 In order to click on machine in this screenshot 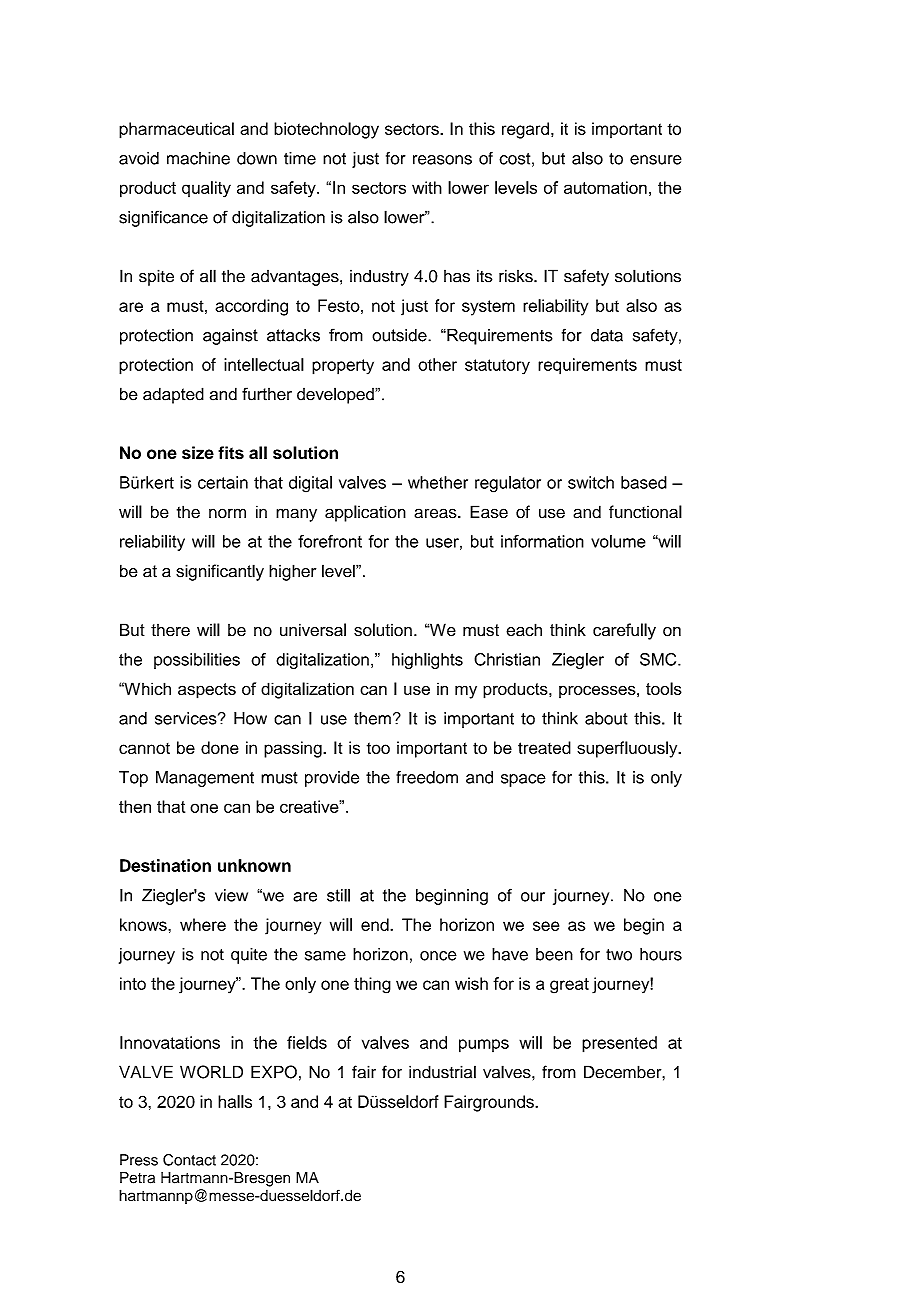, I will do `click(198, 158)`.
